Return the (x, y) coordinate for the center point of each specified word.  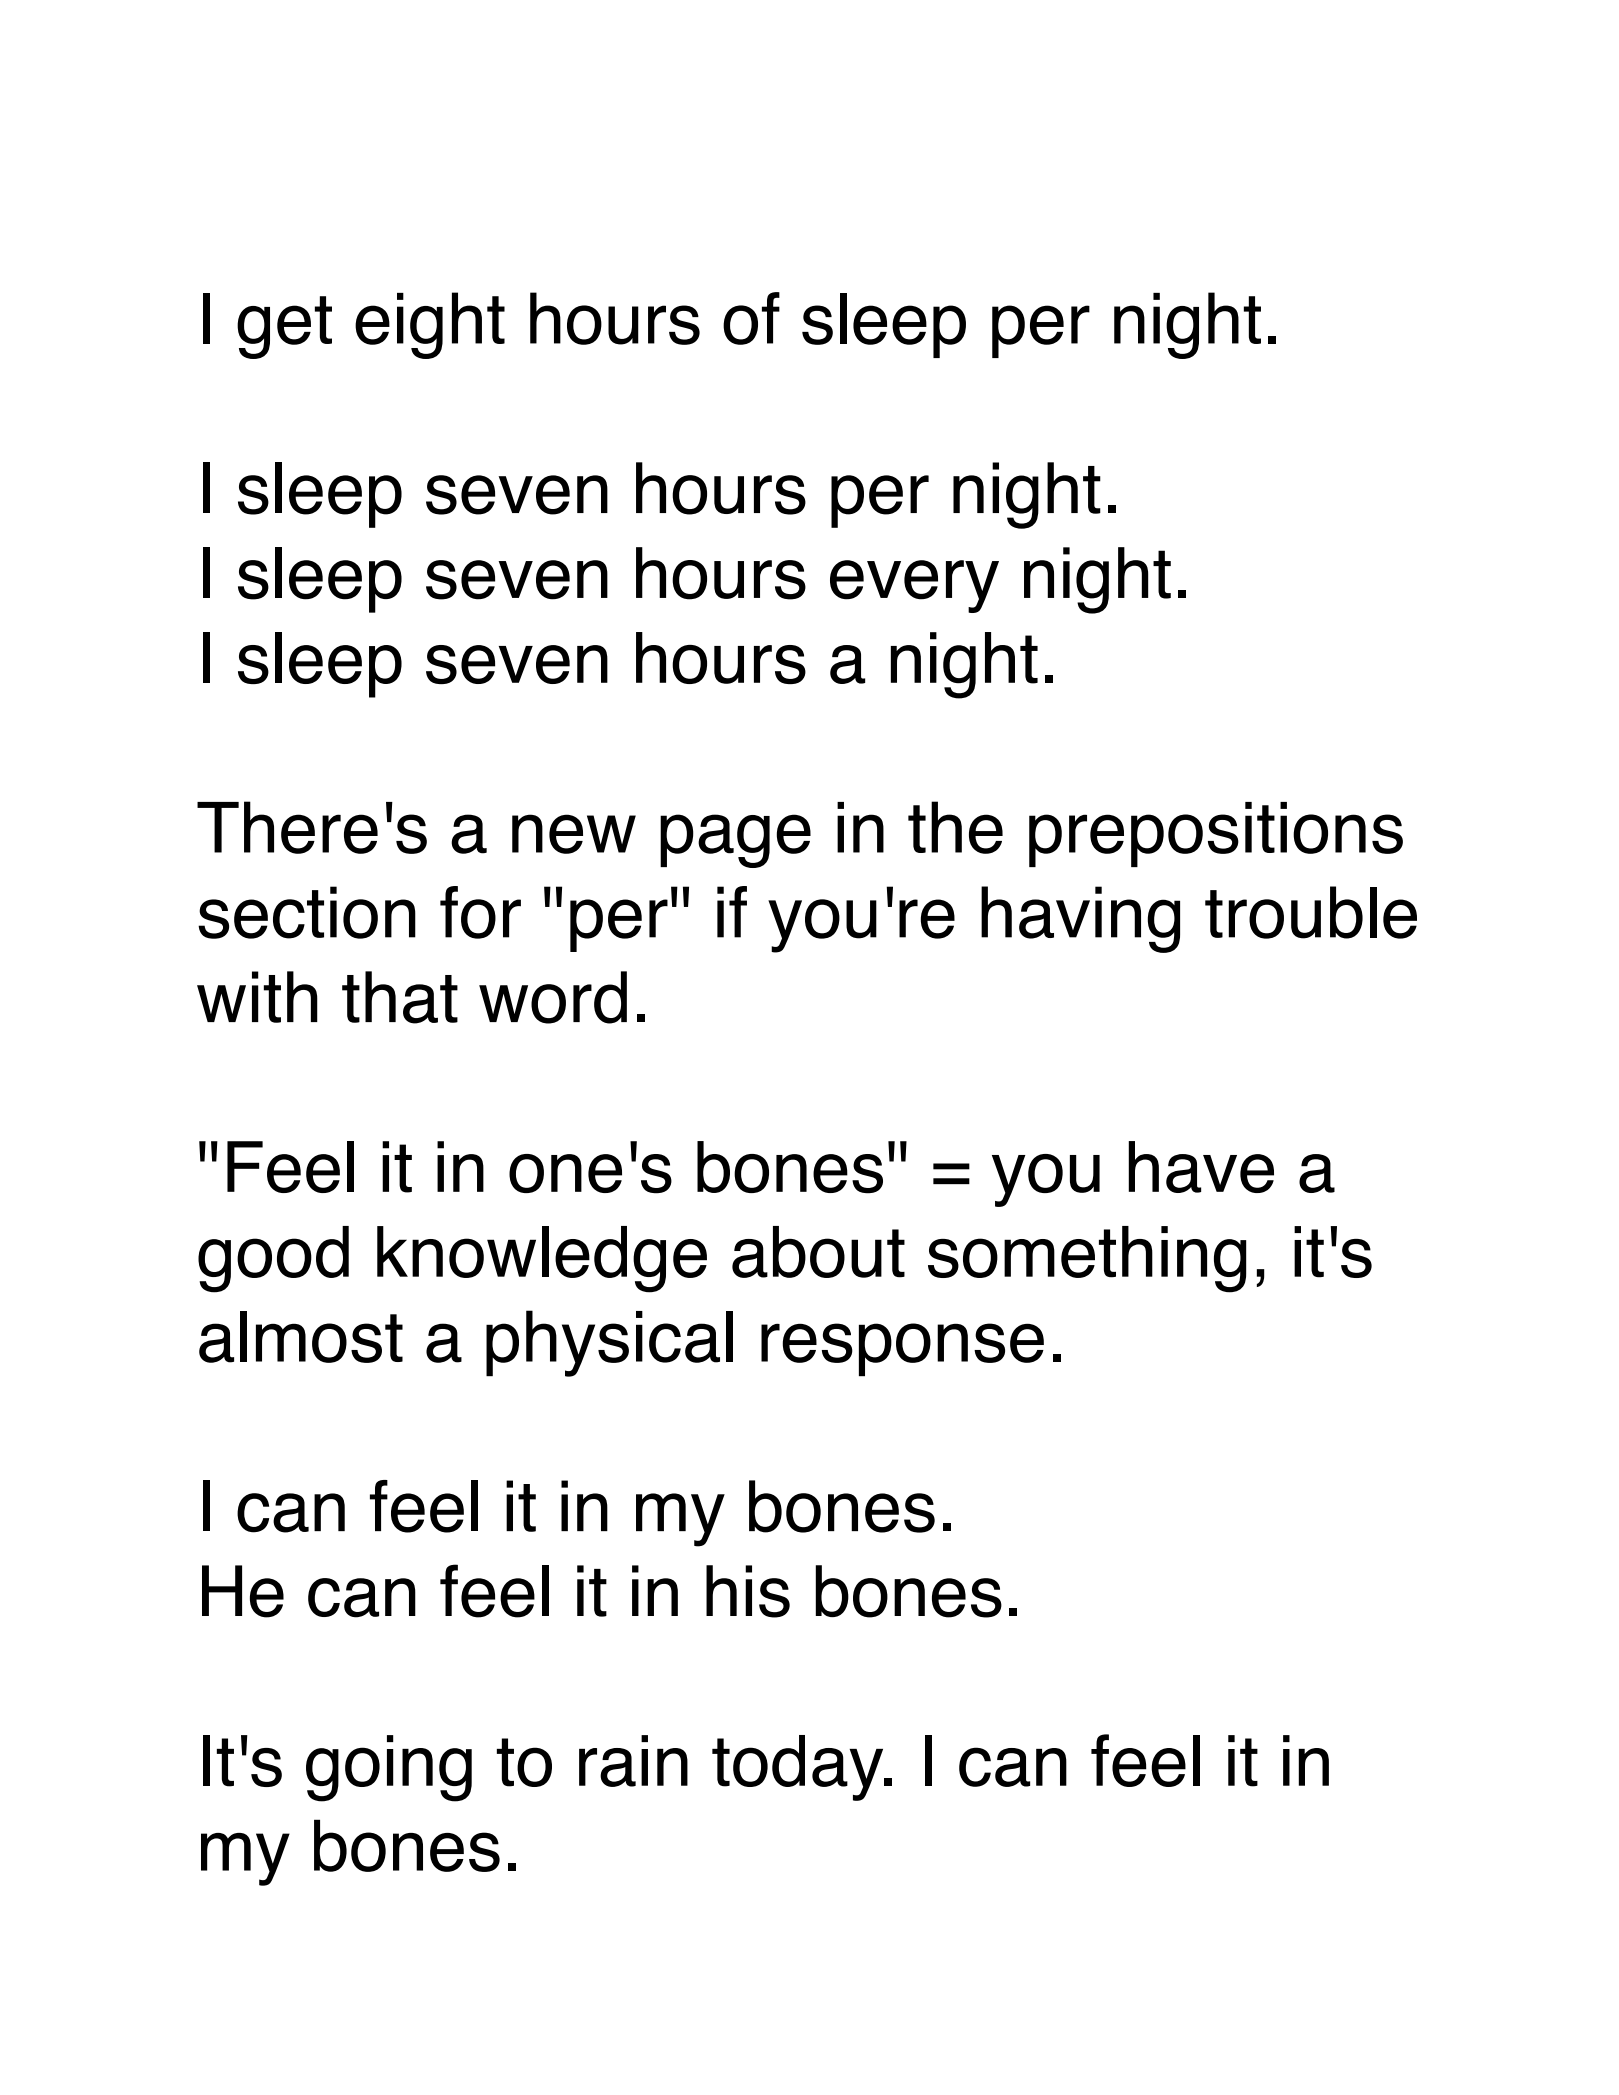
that (400, 997)
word (553, 997)
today (799, 1768)
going (389, 1768)
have (1201, 1167)
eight (430, 325)
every (914, 586)
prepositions (1216, 834)
